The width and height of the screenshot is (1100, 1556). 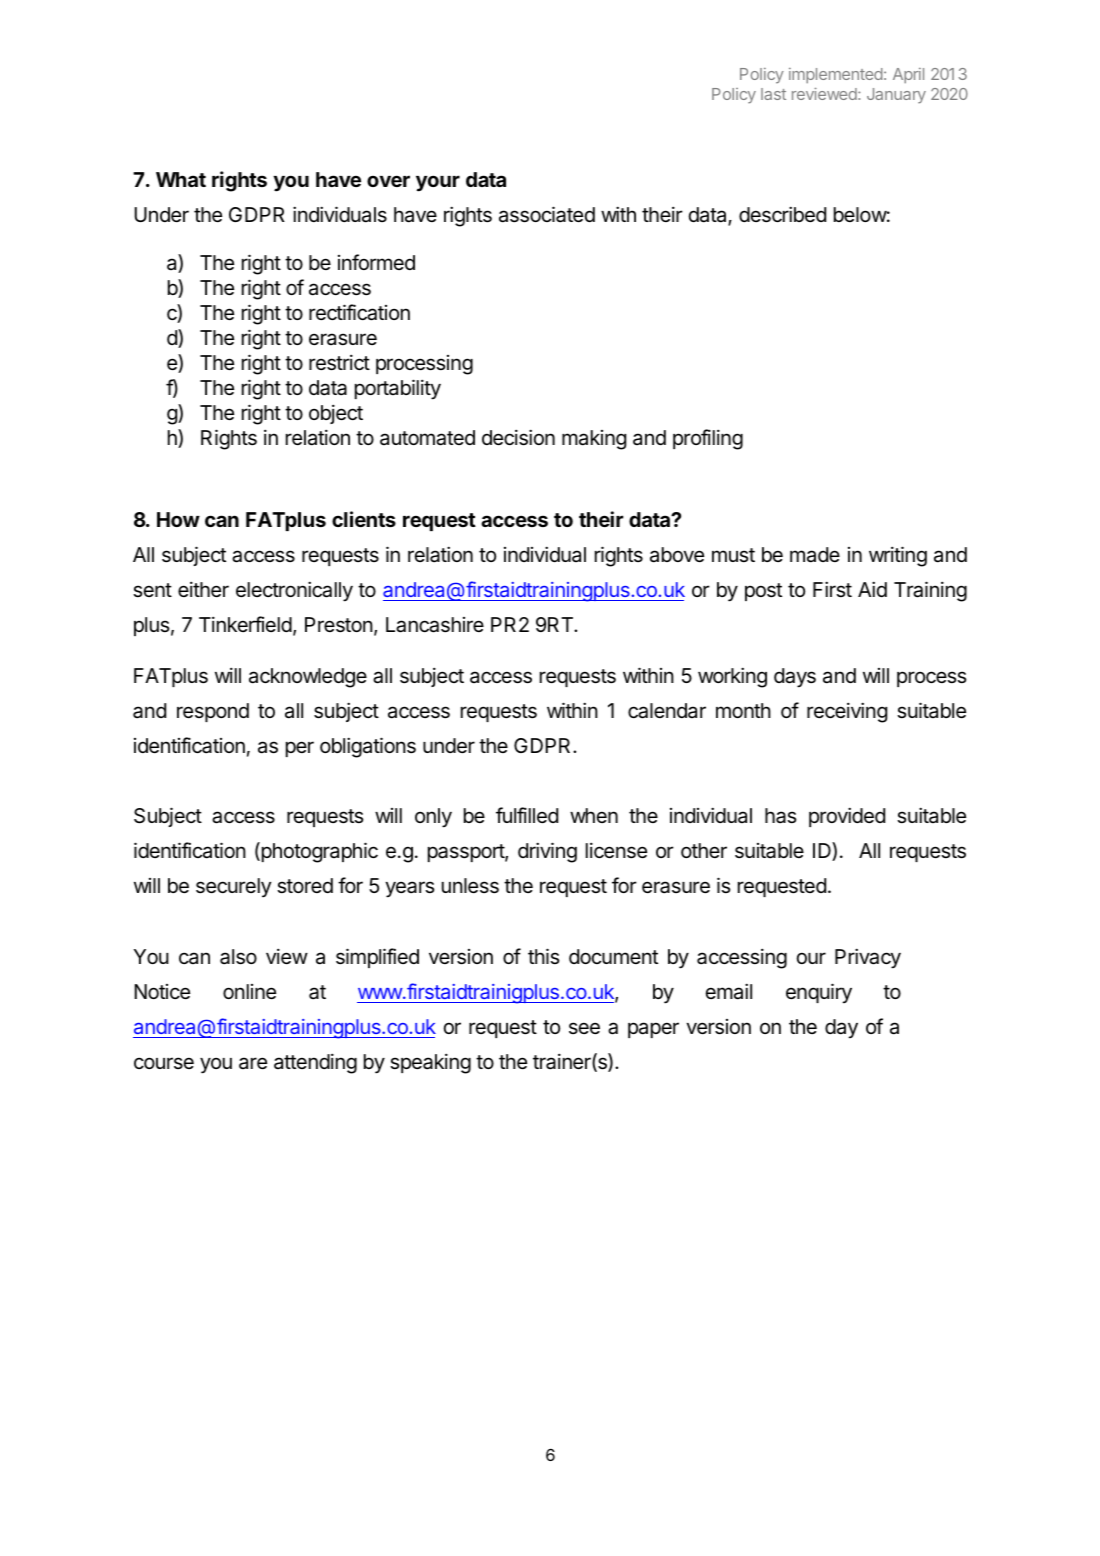 I want to click on provided, so click(x=847, y=817).
